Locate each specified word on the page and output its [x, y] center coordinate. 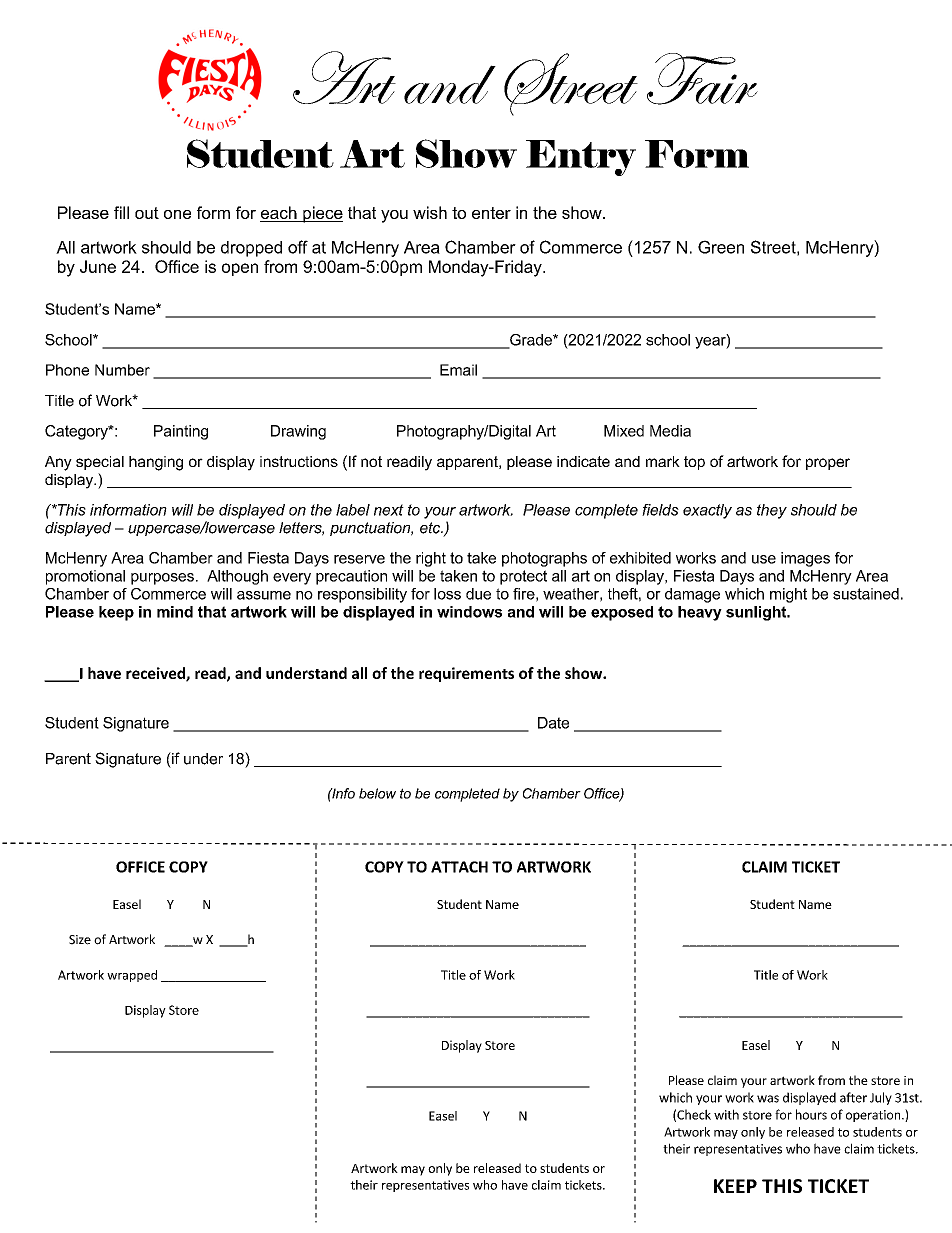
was [768, 1099]
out [147, 213]
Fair [702, 79]
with [726, 1114]
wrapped [132, 976]
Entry [581, 158]
